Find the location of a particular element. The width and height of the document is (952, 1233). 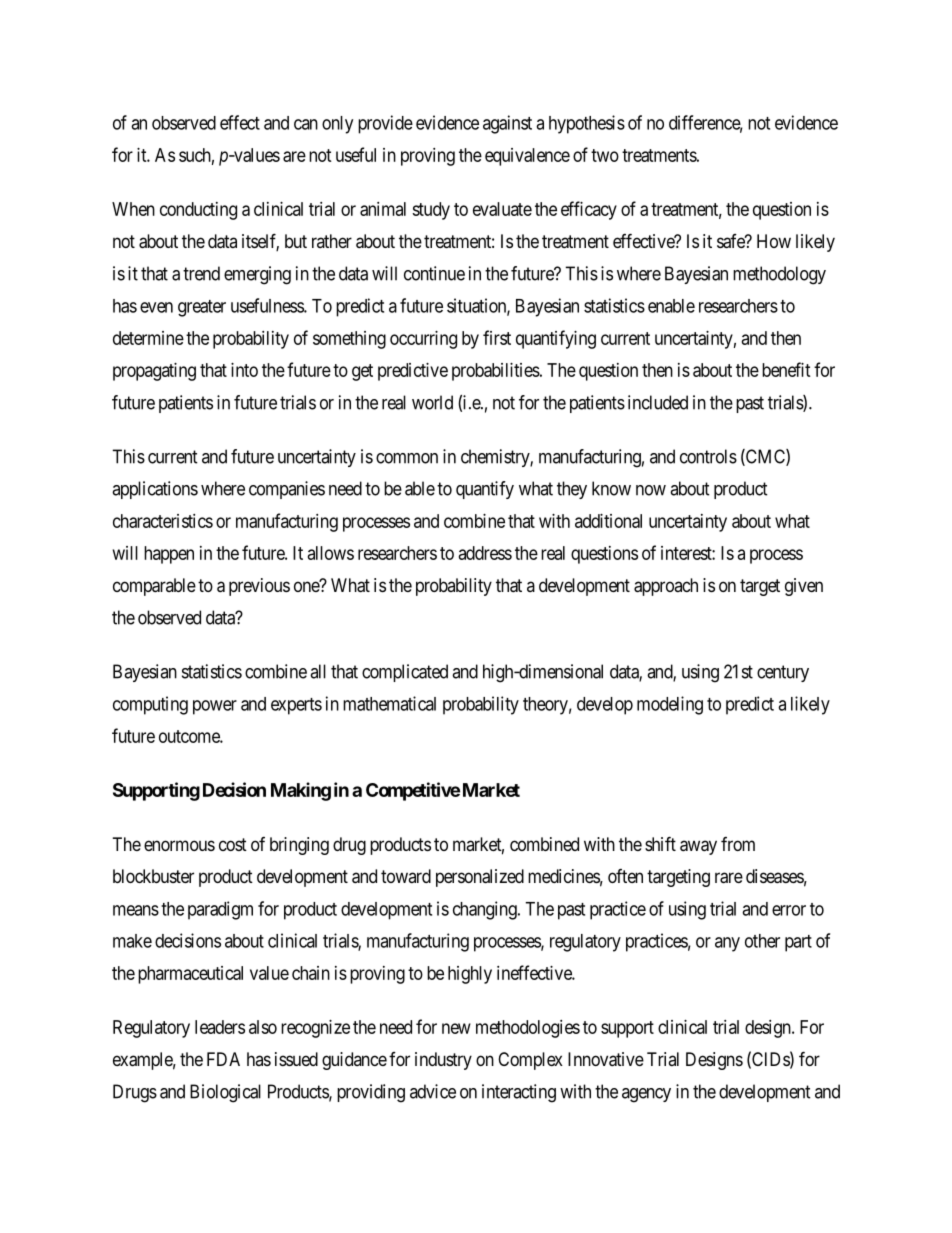

two is located at coordinates (605, 155).
